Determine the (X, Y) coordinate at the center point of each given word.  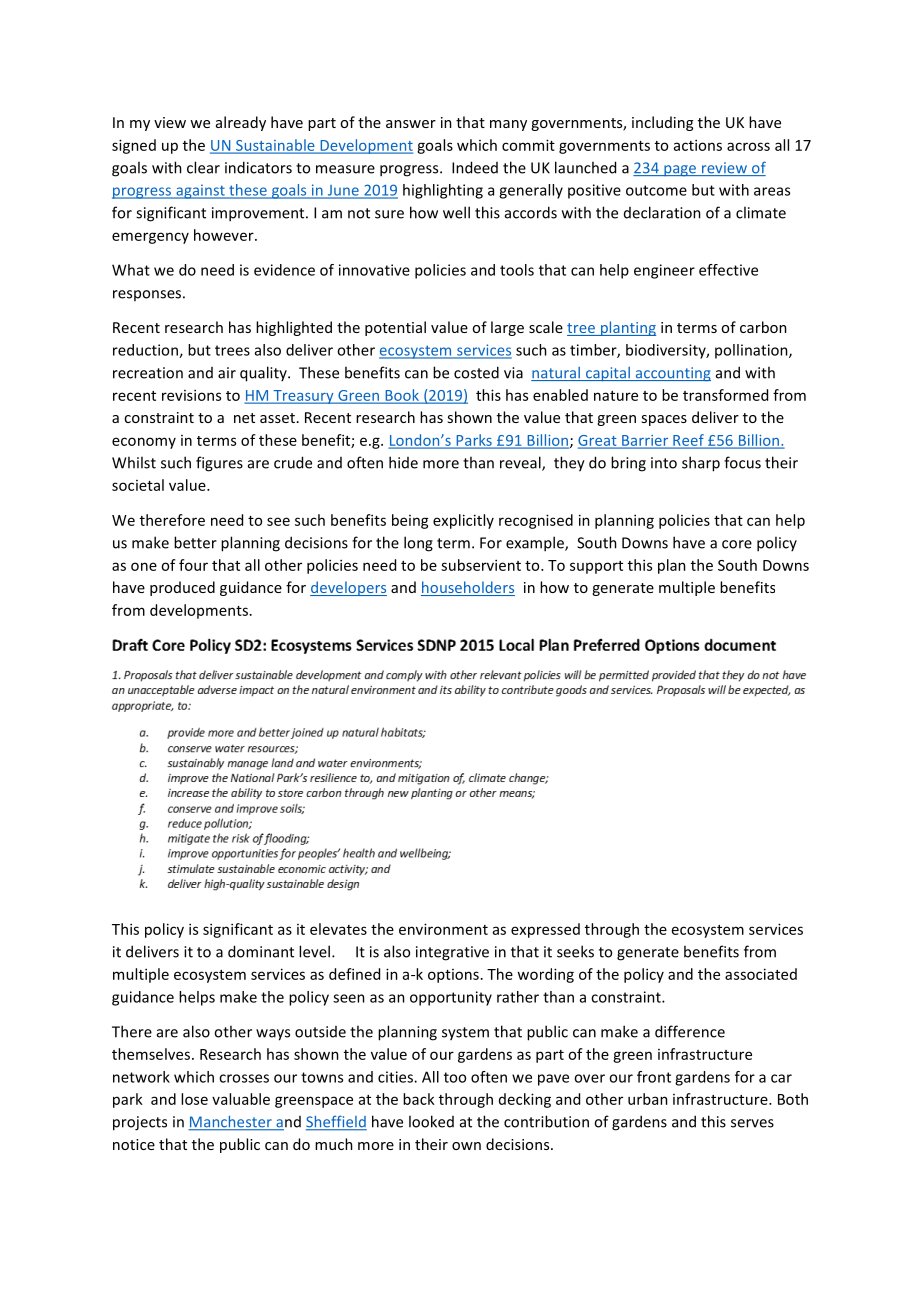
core (737, 544)
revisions (191, 395)
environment (443, 929)
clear (203, 167)
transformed (725, 395)
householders (468, 588)
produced (182, 588)
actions (698, 145)
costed (476, 372)
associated (761, 974)
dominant (261, 951)
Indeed (475, 167)
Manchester (231, 1123)
